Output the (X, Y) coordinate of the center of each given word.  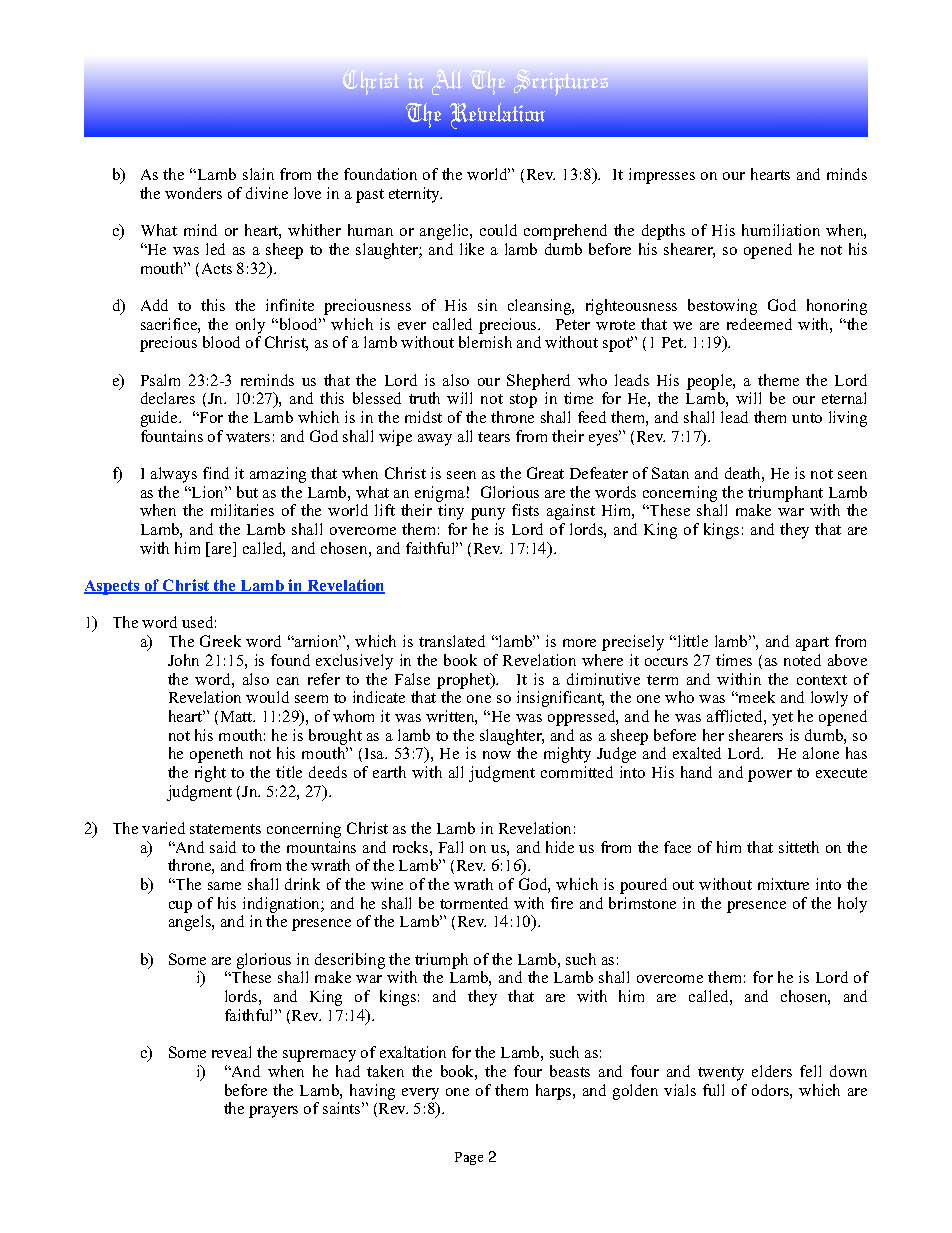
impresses (662, 176)
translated (452, 641)
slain (258, 174)
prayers (273, 1112)
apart (812, 644)
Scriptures (561, 82)
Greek (220, 641)
